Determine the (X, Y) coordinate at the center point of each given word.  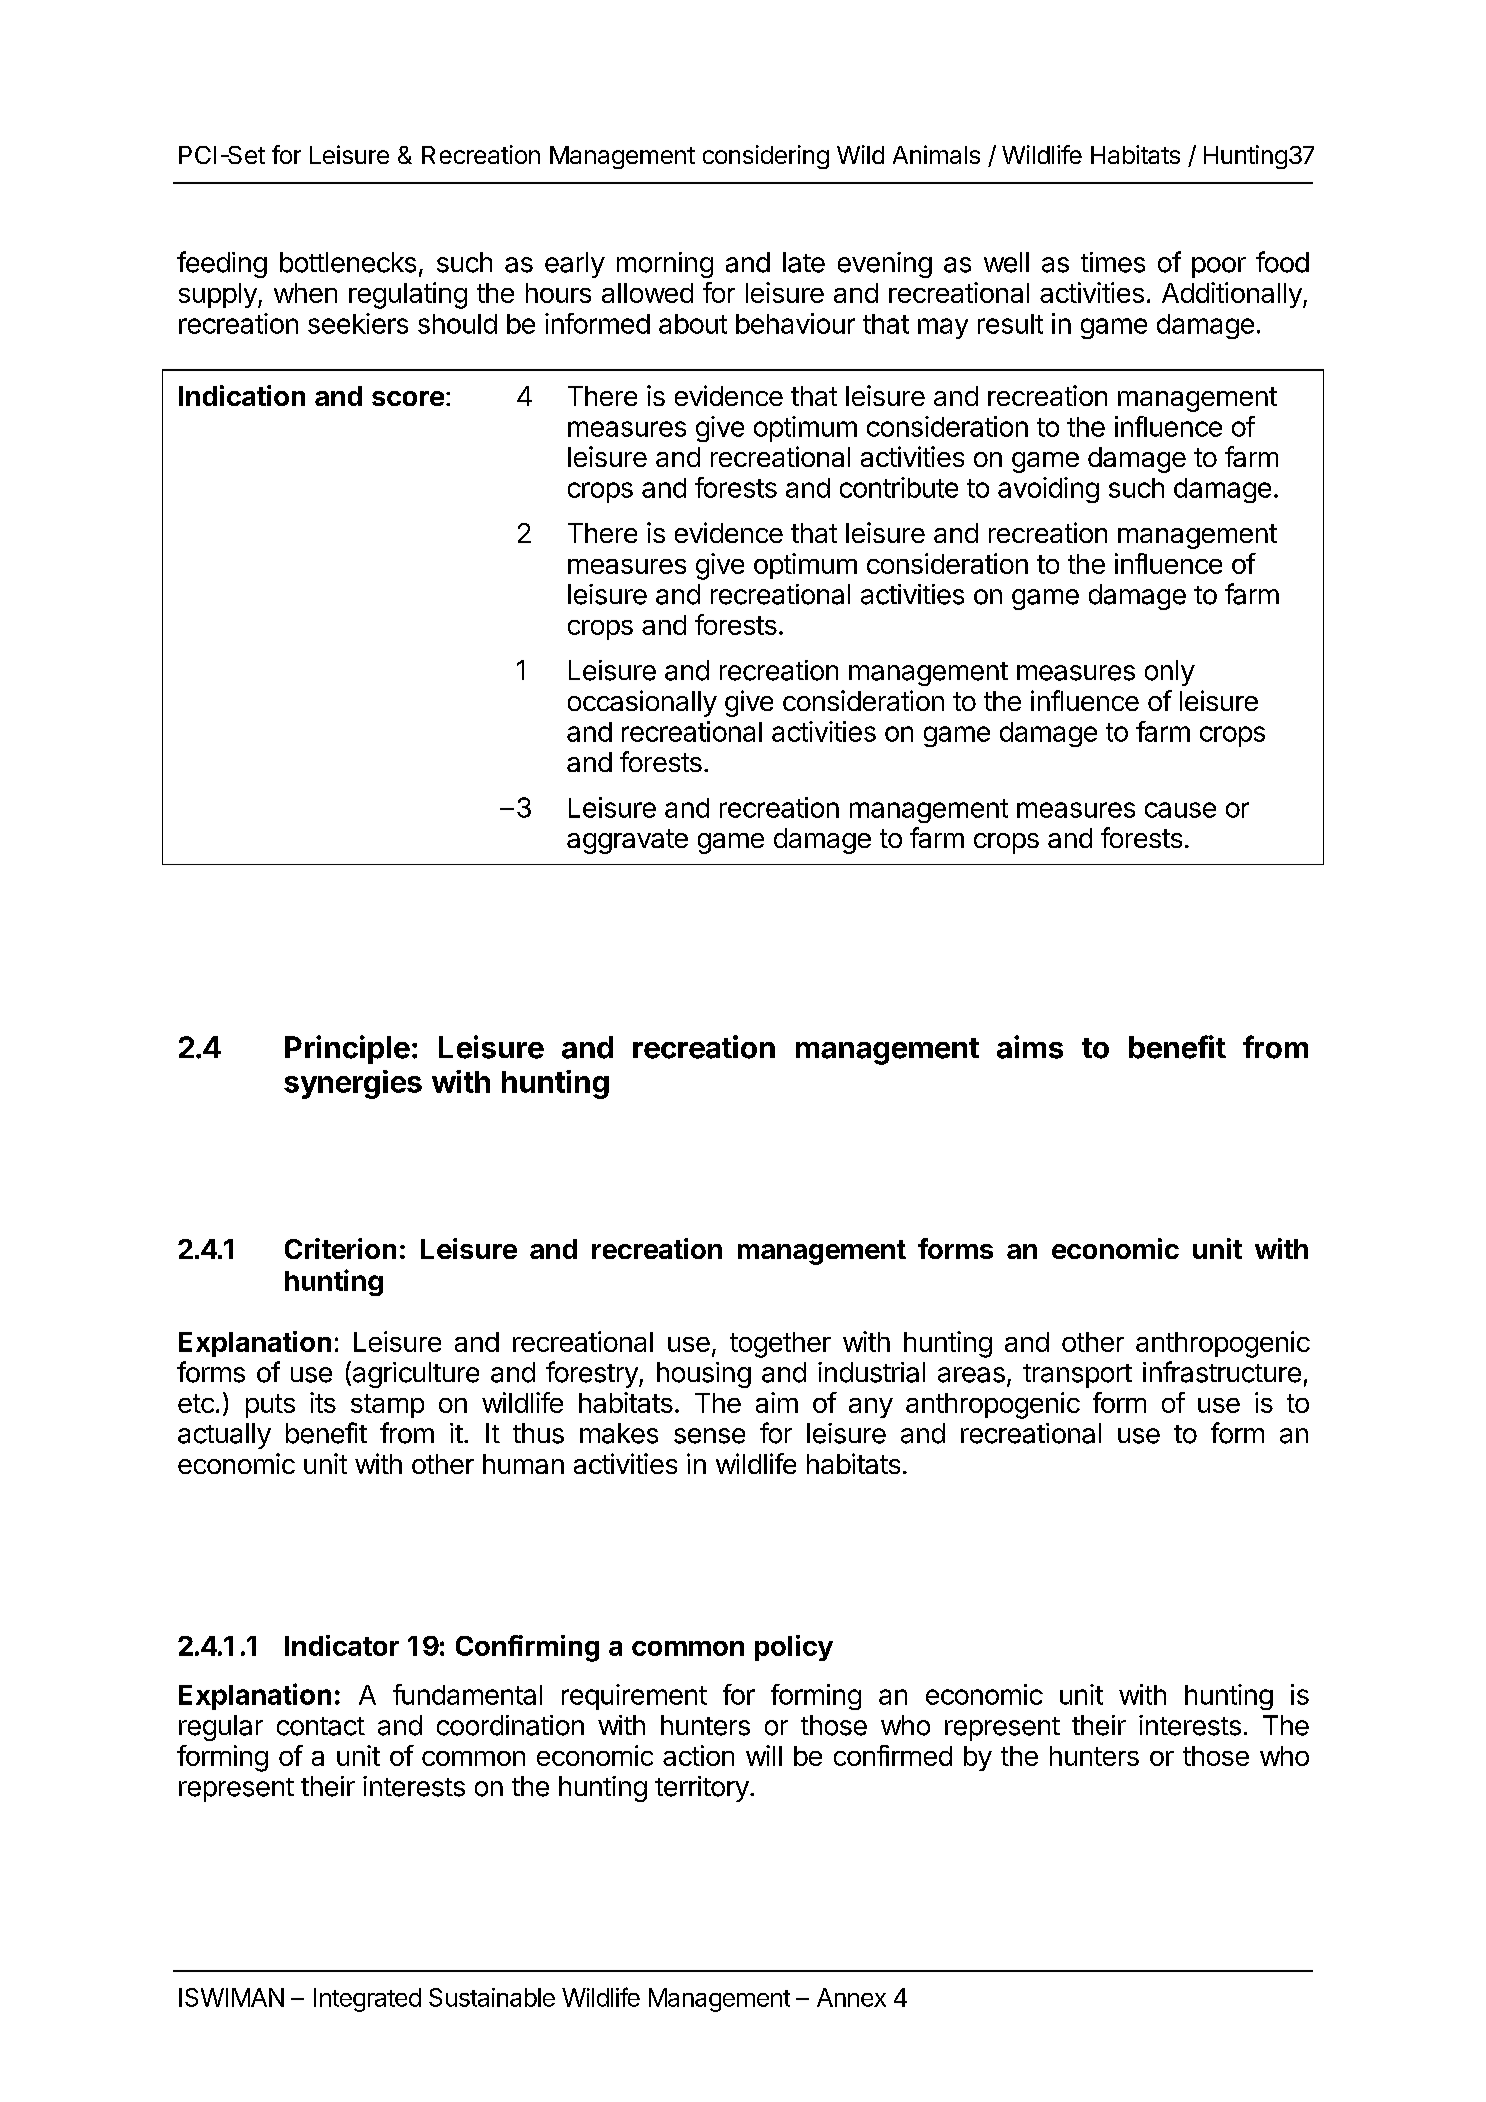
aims (1030, 1047)
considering (766, 157)
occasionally (642, 703)
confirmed (893, 1755)
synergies (353, 1084)
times (1113, 262)
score (408, 398)
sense (709, 1436)
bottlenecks (348, 262)
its (323, 1402)
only (1170, 673)
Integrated (367, 2000)
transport (1077, 1376)
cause (1180, 810)
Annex (851, 1997)
